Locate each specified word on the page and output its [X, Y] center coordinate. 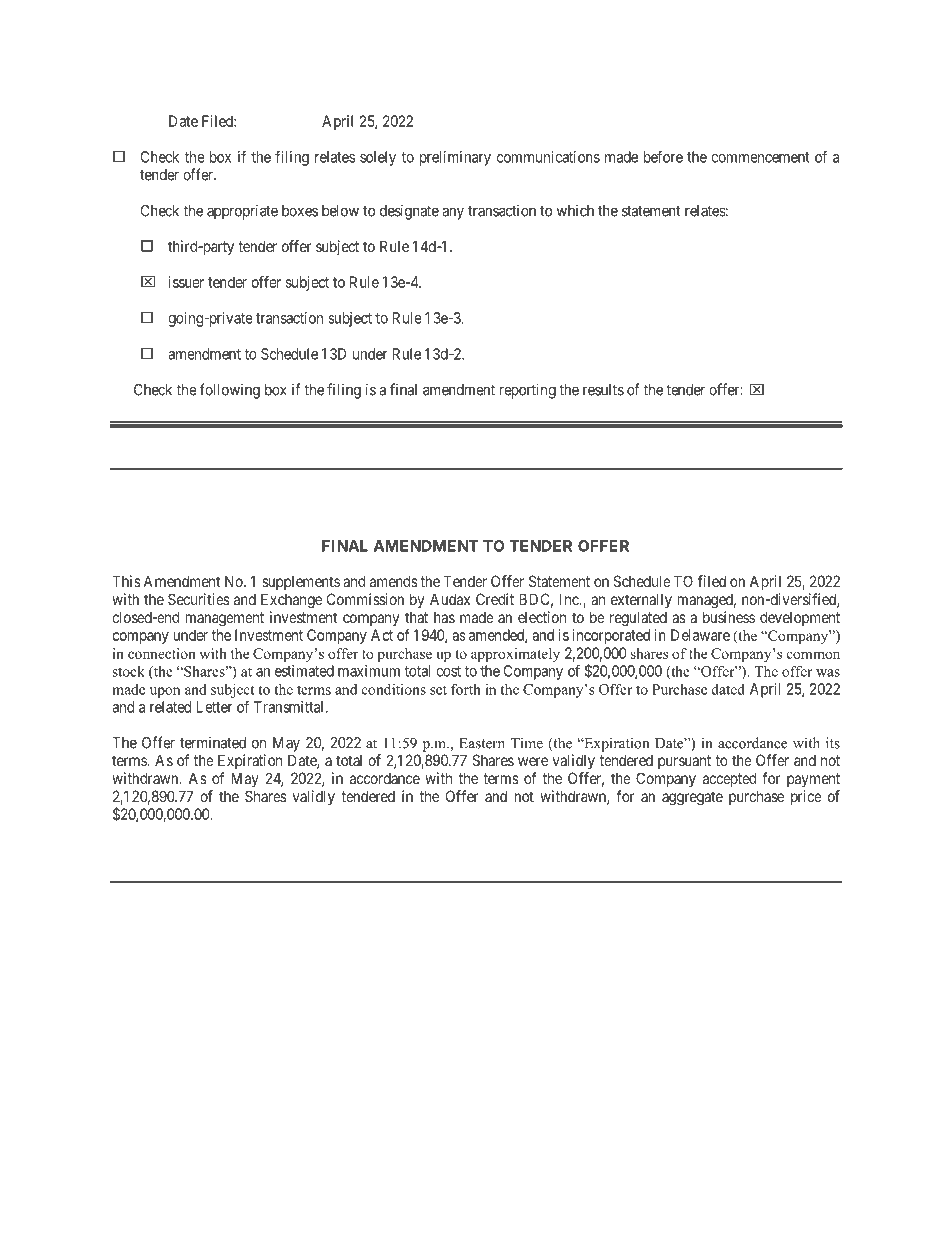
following [230, 391]
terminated [213, 742]
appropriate [242, 212]
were [533, 761]
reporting [528, 391]
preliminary [455, 158]
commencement [760, 157]
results [603, 390]
